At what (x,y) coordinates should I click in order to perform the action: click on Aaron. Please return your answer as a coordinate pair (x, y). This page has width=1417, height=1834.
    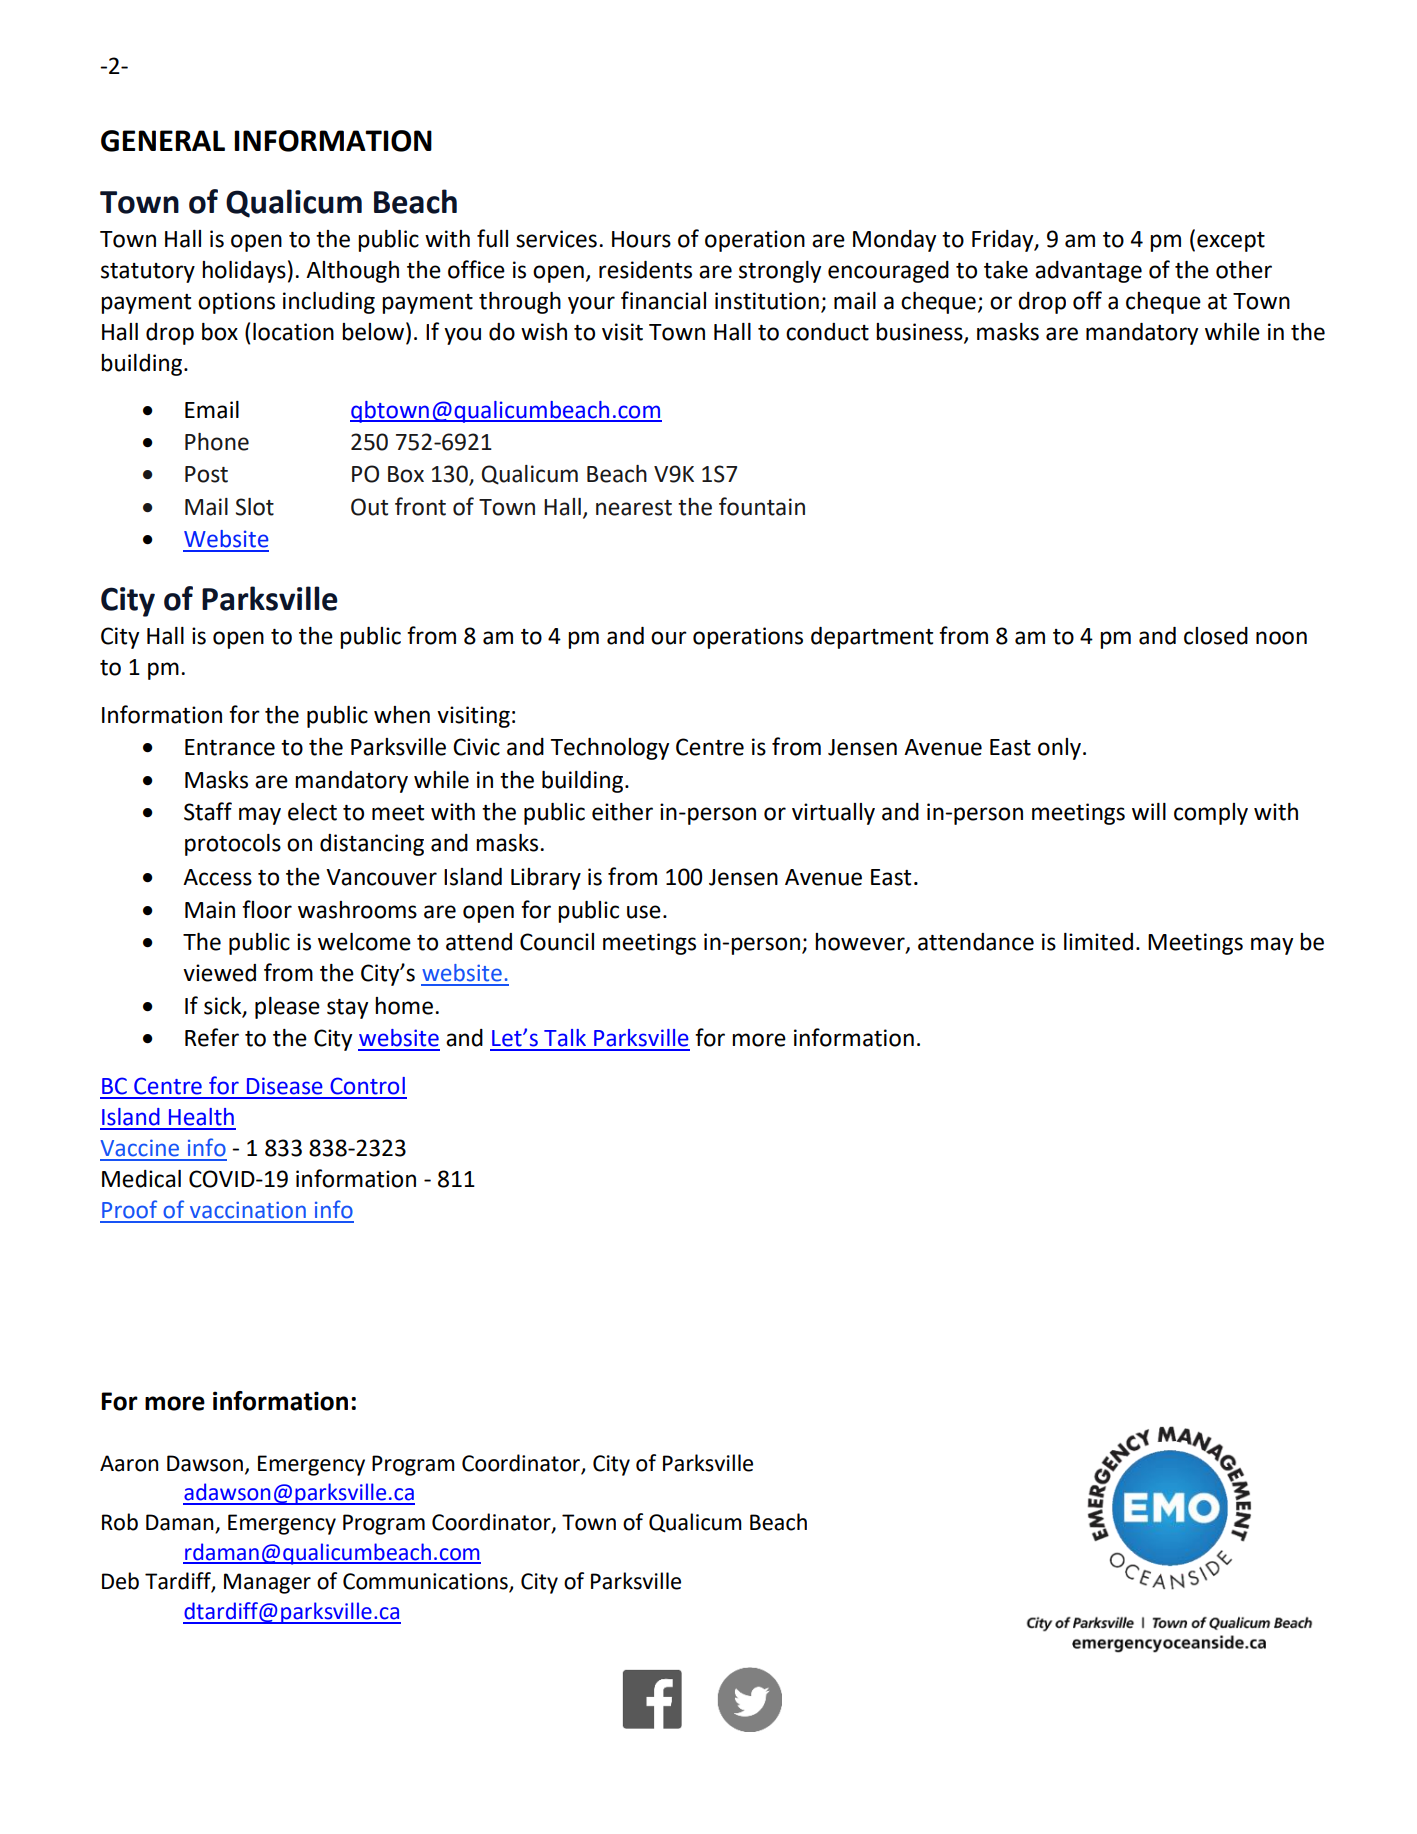
    Looking at the image, I should click on (129, 1463).
